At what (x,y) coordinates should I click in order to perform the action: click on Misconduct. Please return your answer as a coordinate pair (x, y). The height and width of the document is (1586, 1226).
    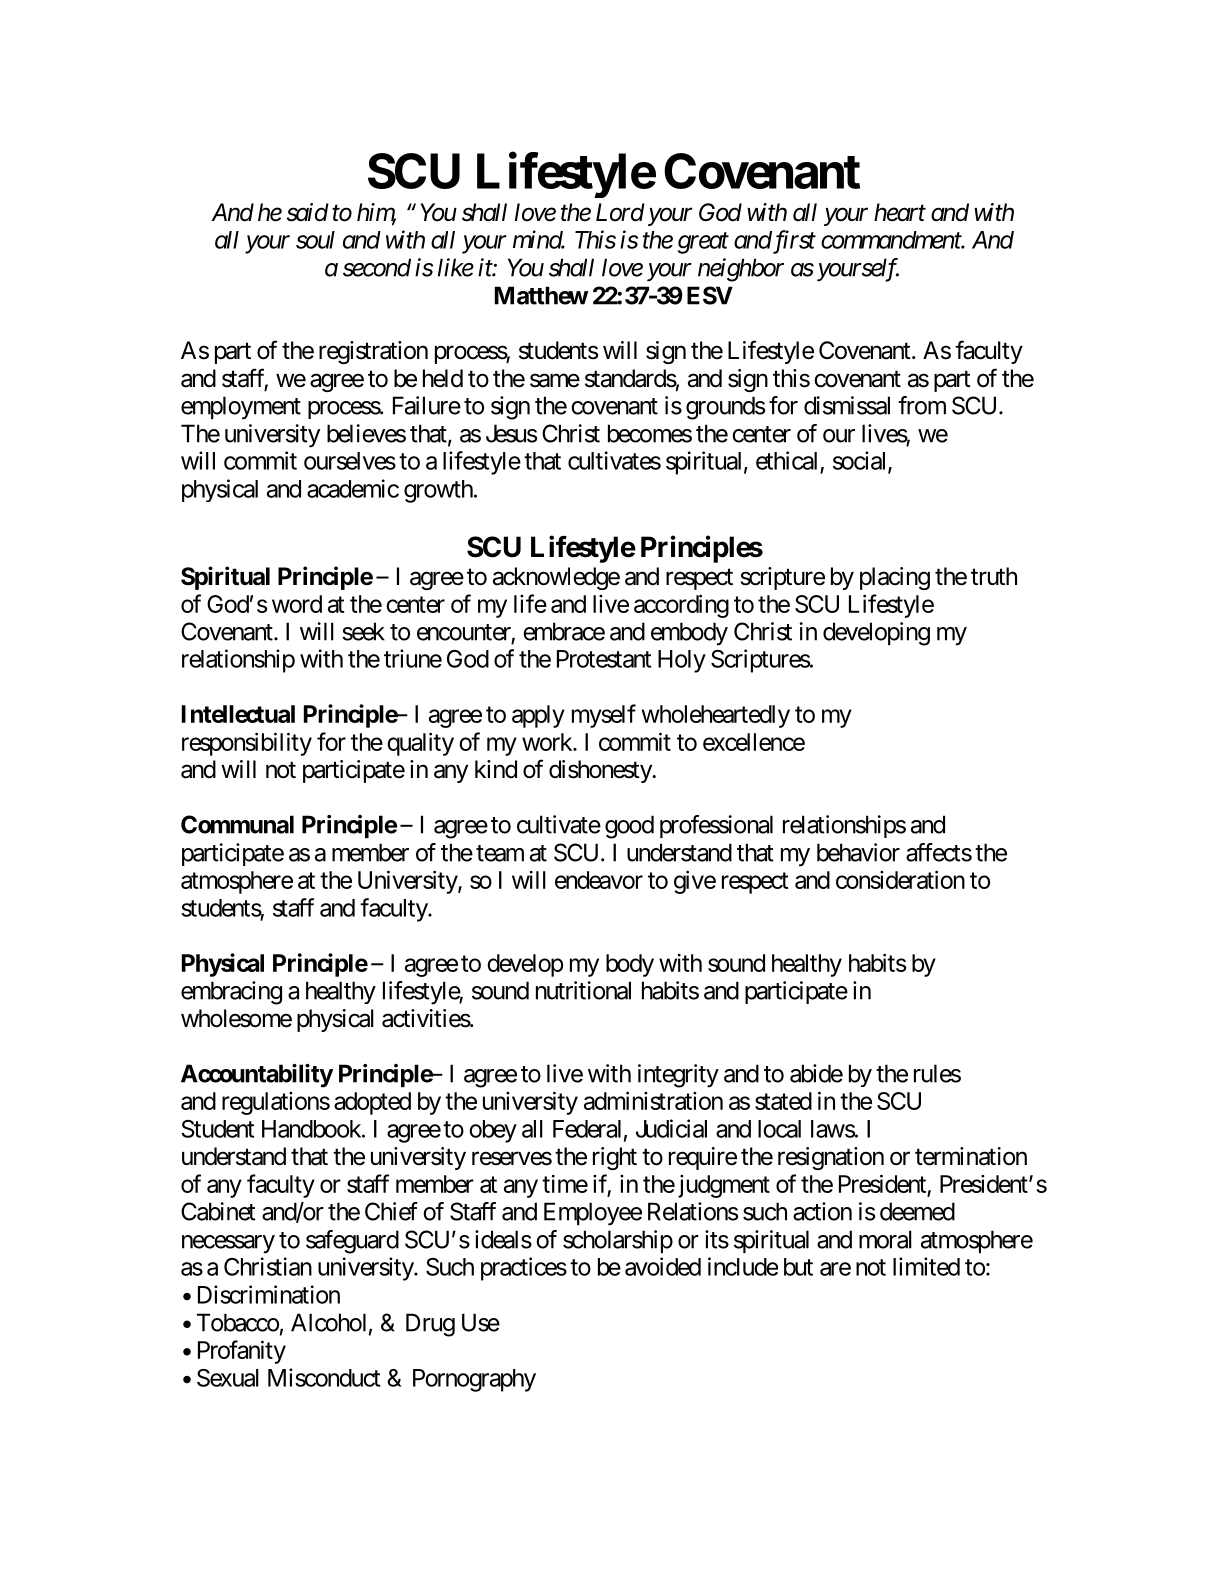
    Looking at the image, I should click on (324, 1377).
